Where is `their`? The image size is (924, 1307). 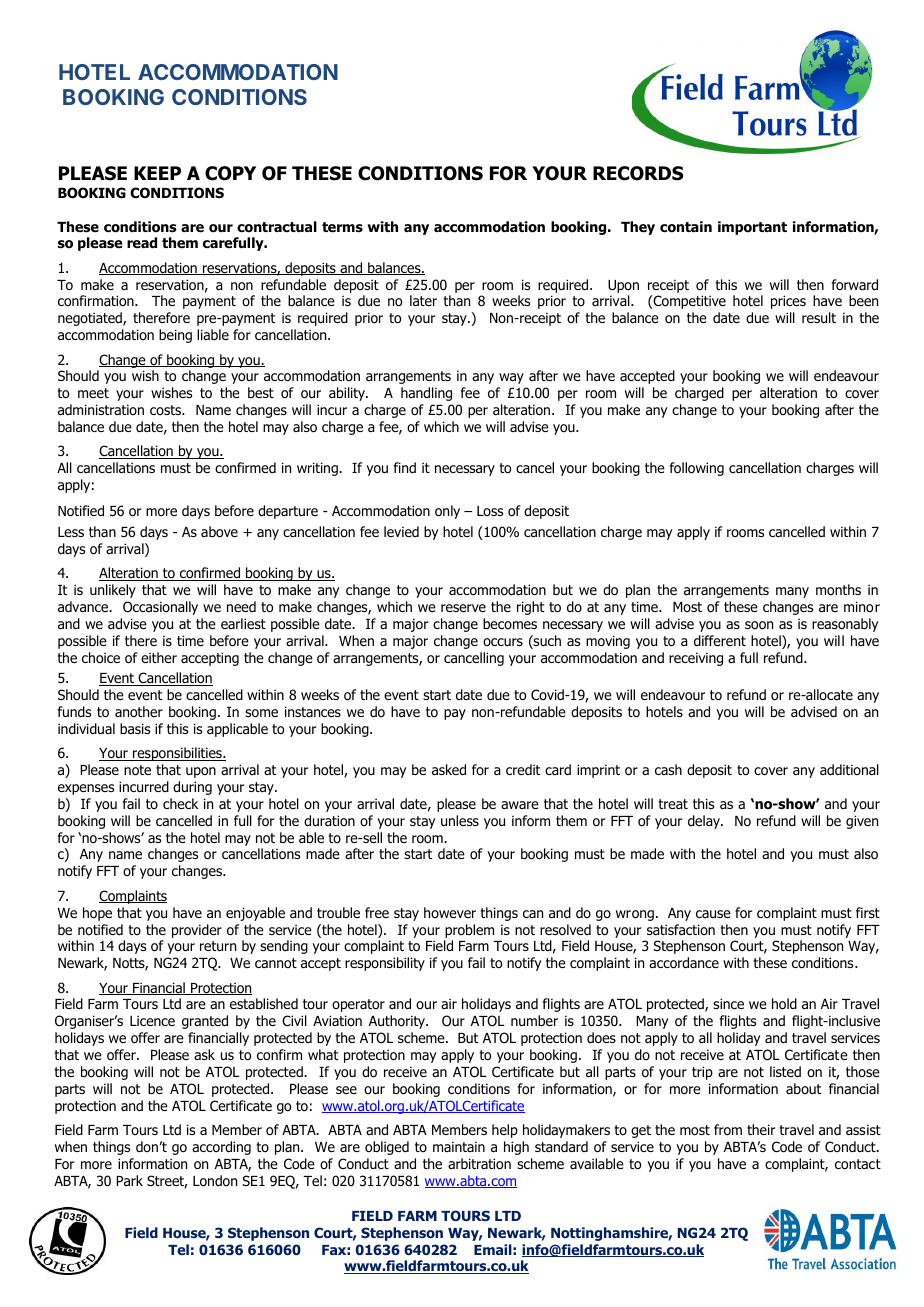
their is located at coordinates (761, 1129).
